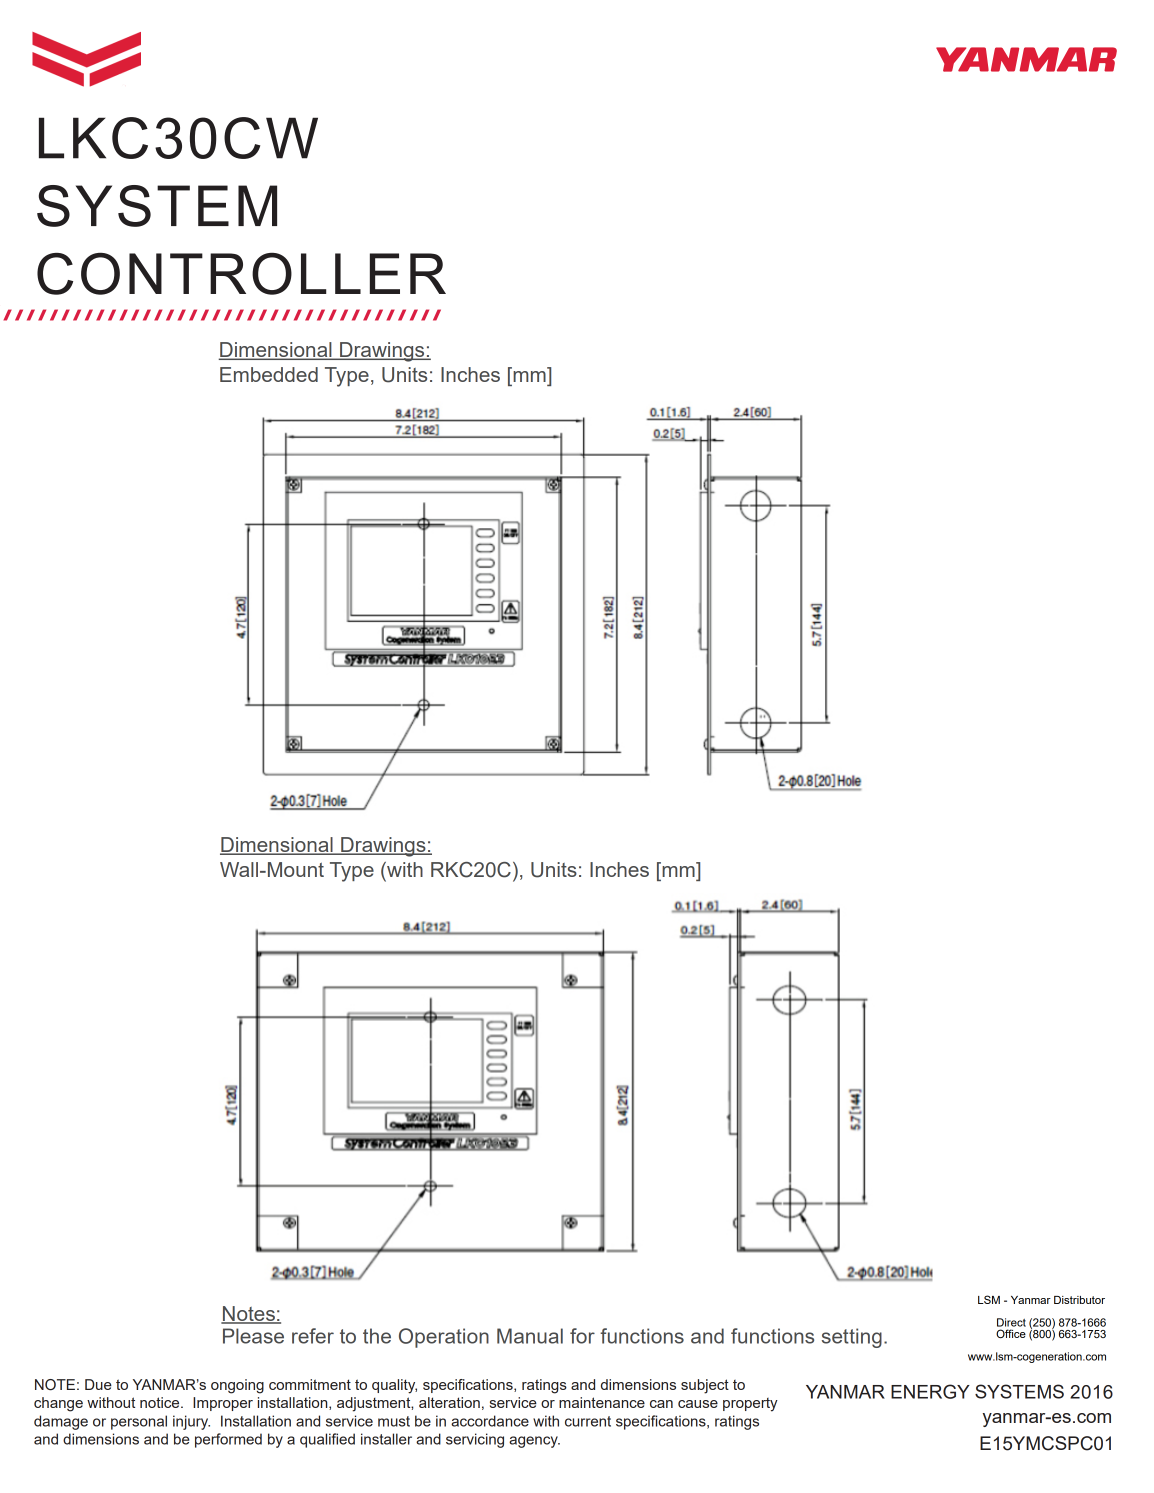  I want to click on Please, so click(253, 1336).
